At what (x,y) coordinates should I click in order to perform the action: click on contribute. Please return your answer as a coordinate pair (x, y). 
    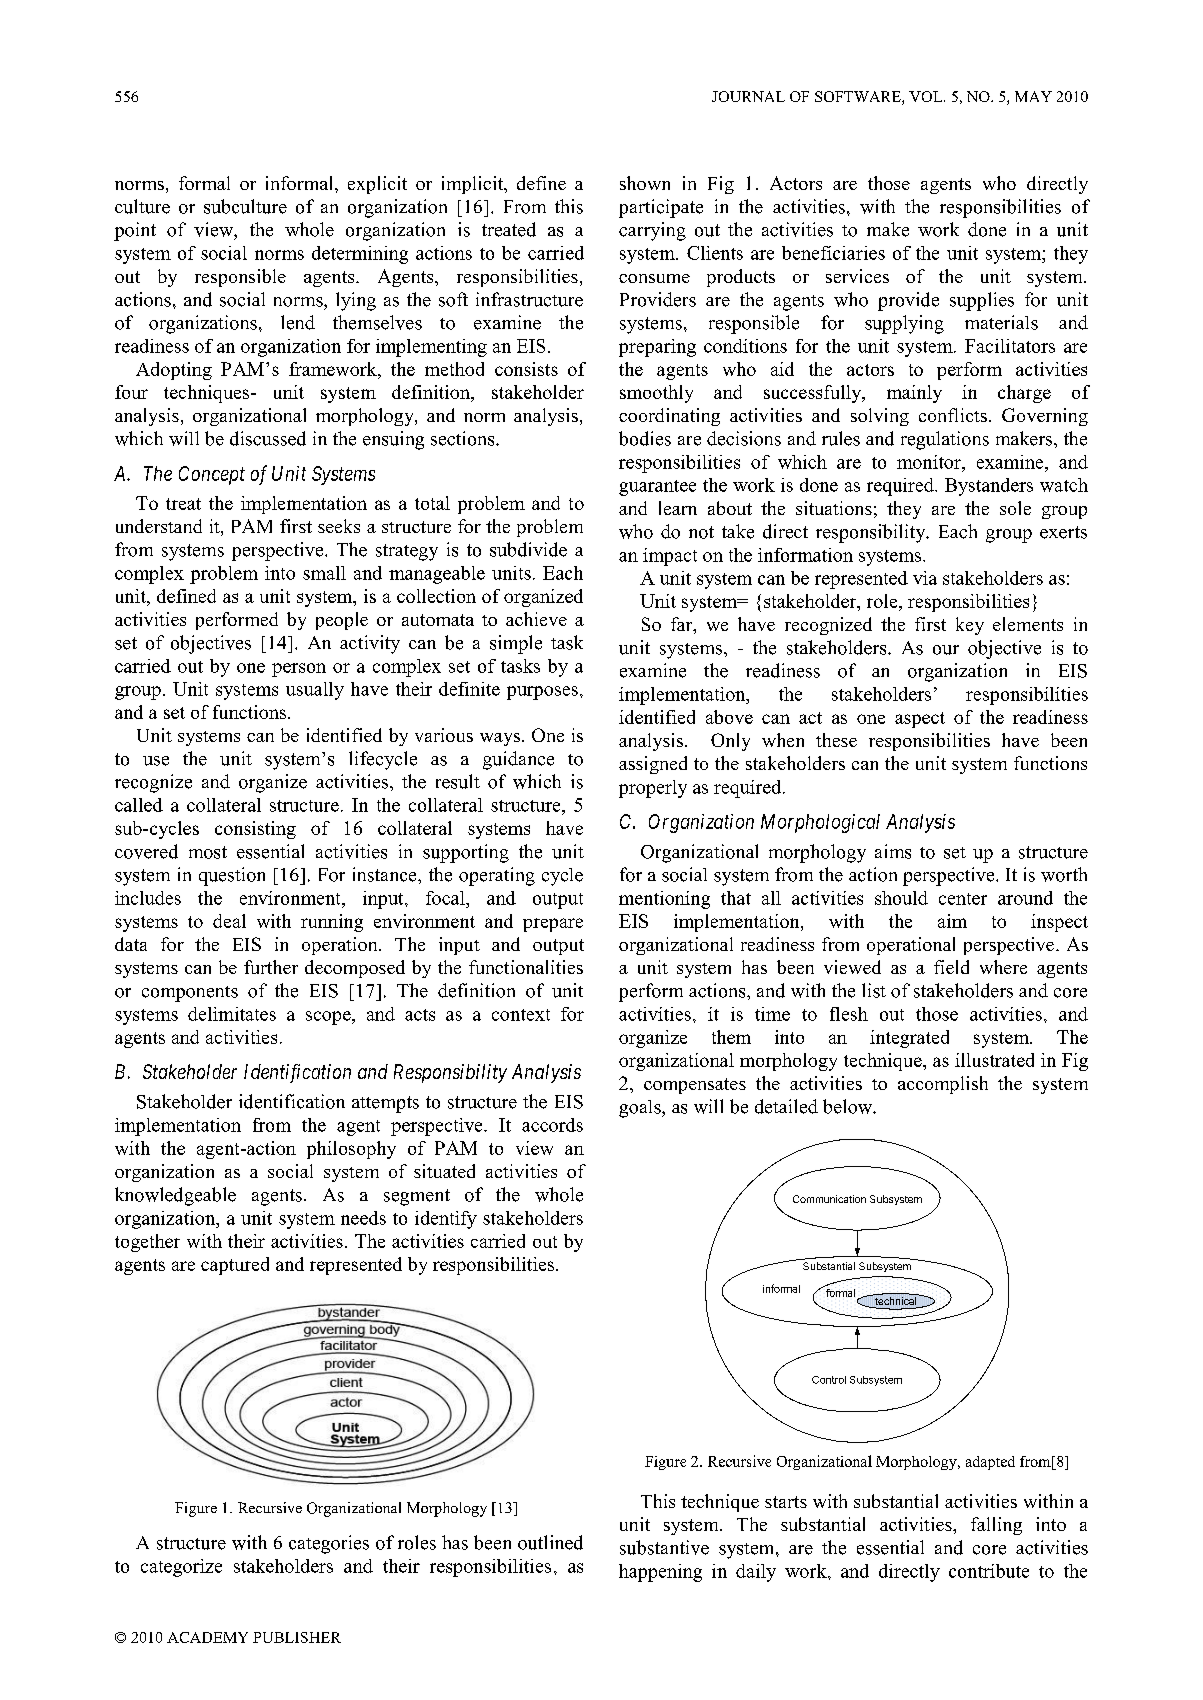
    Looking at the image, I should click on (989, 1571).
